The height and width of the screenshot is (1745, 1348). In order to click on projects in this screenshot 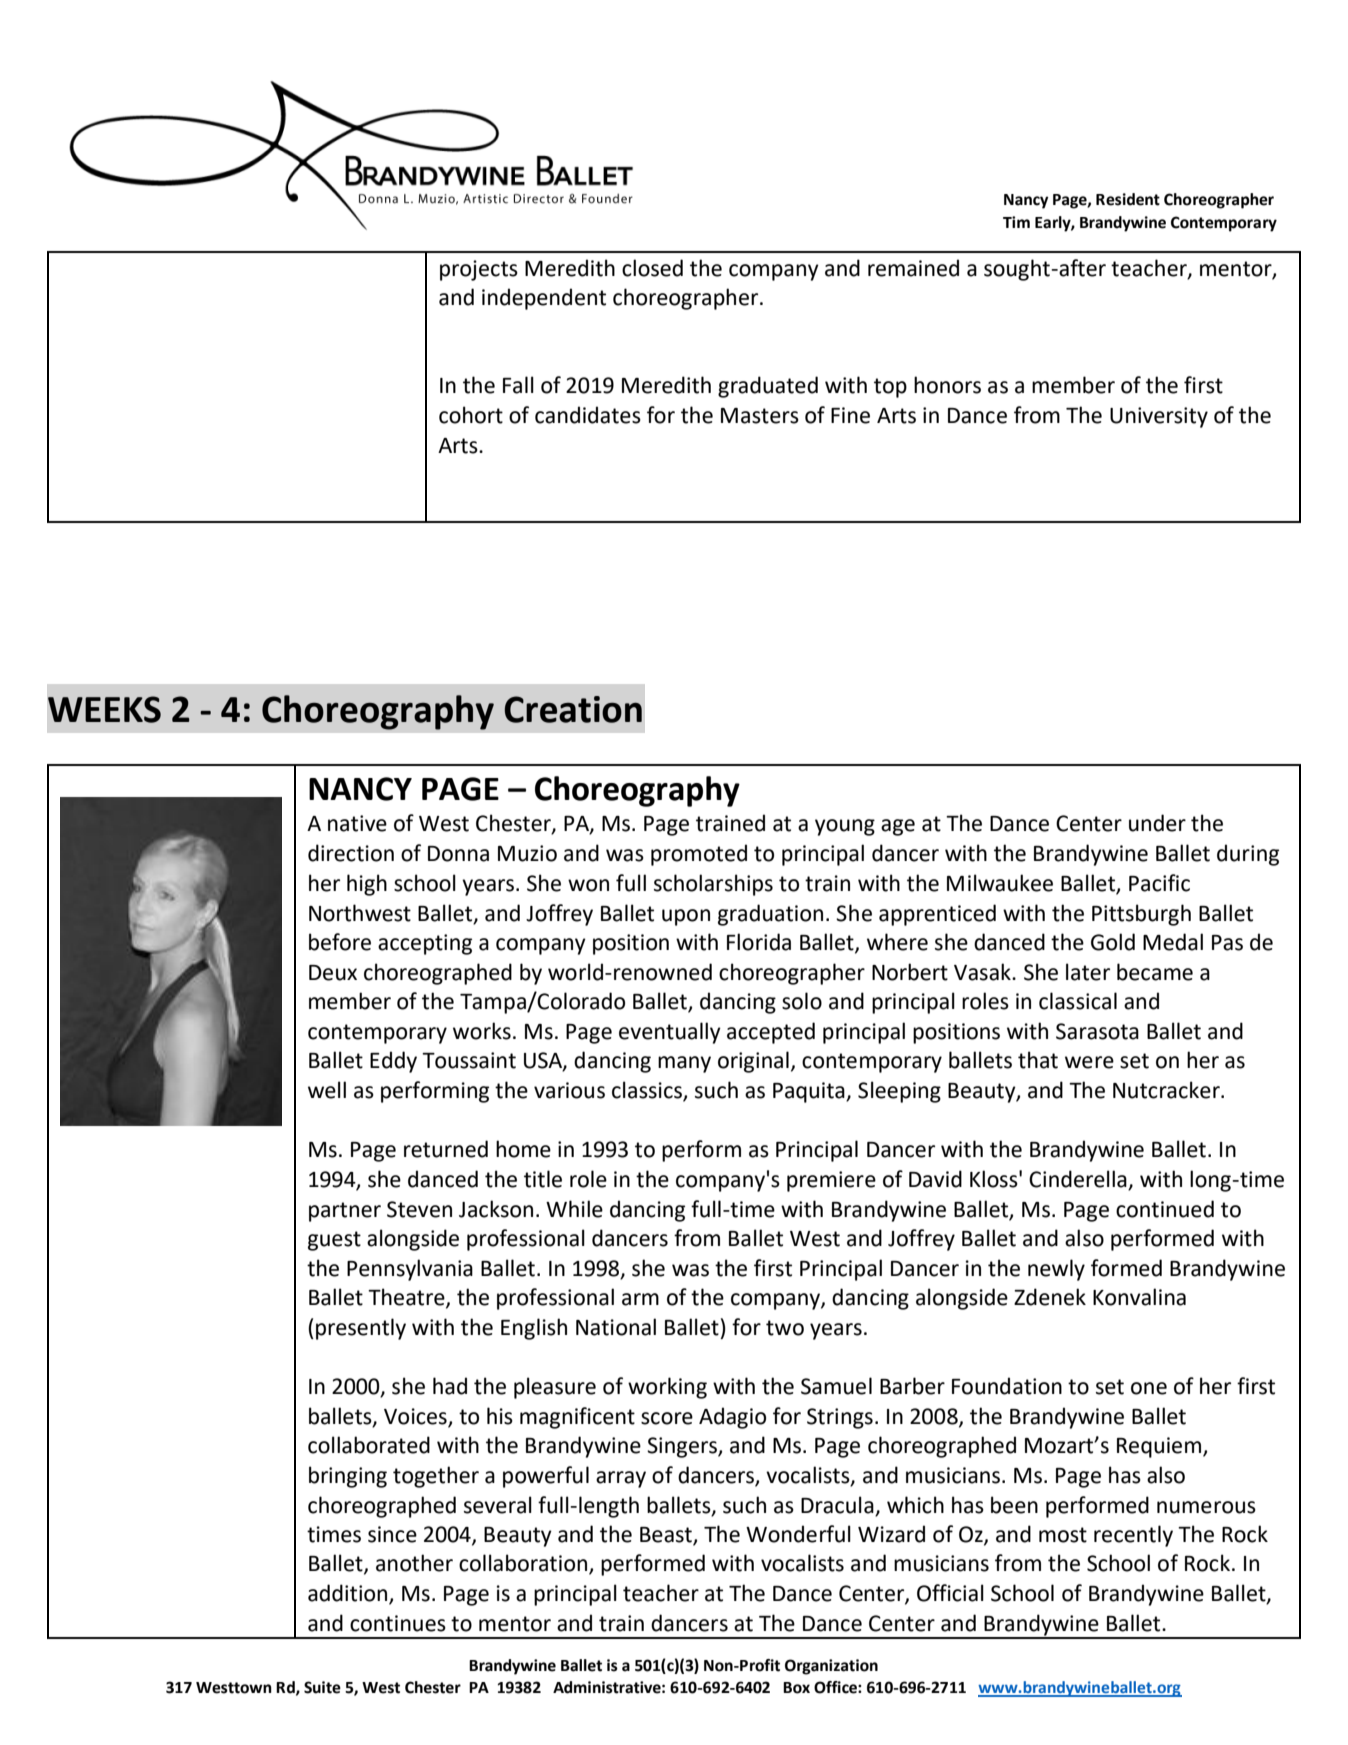, I will do `click(479, 270)`.
